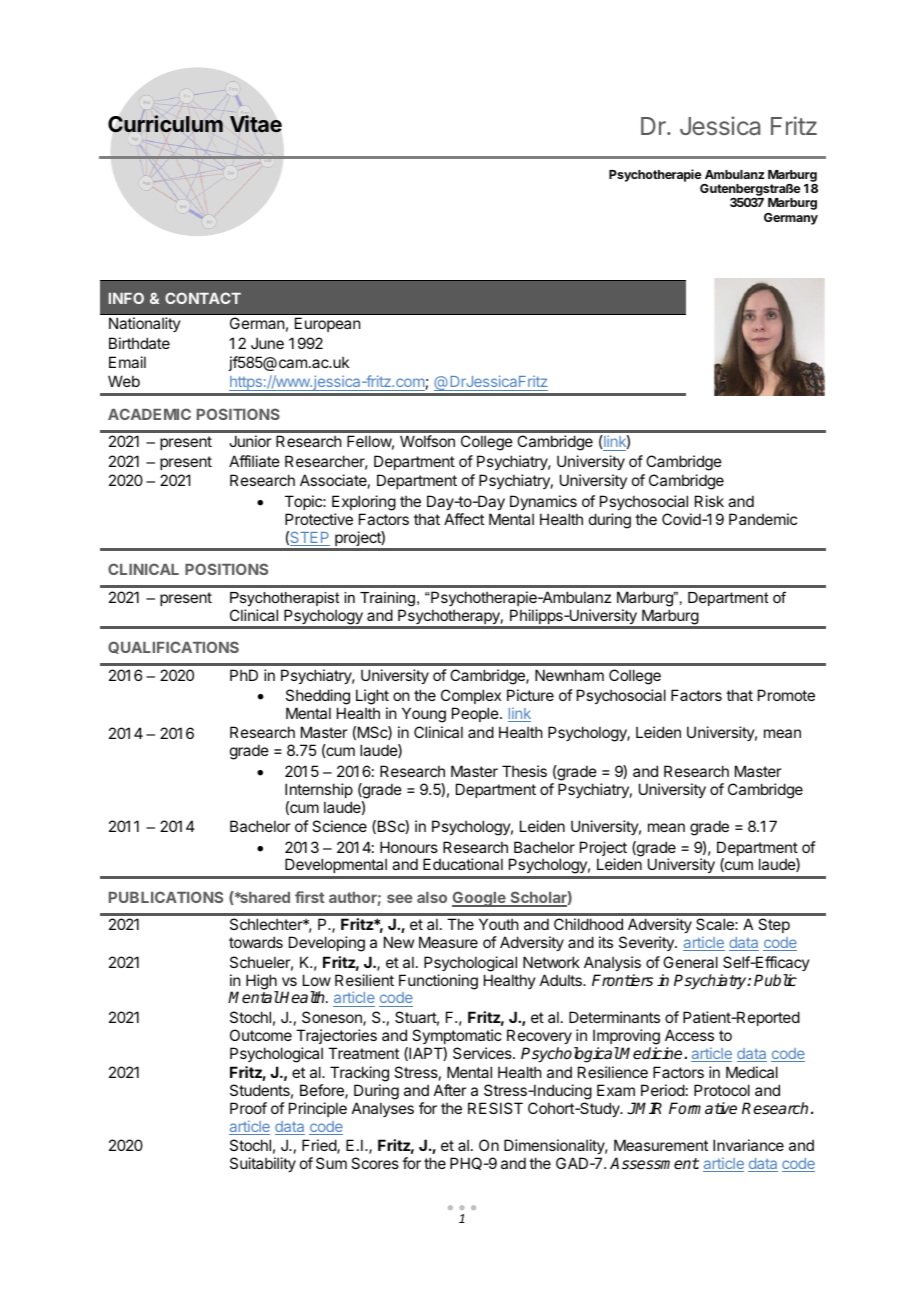  Describe the element at coordinates (173, 647) in the page. I see `QUALIFICATIONS` at that location.
